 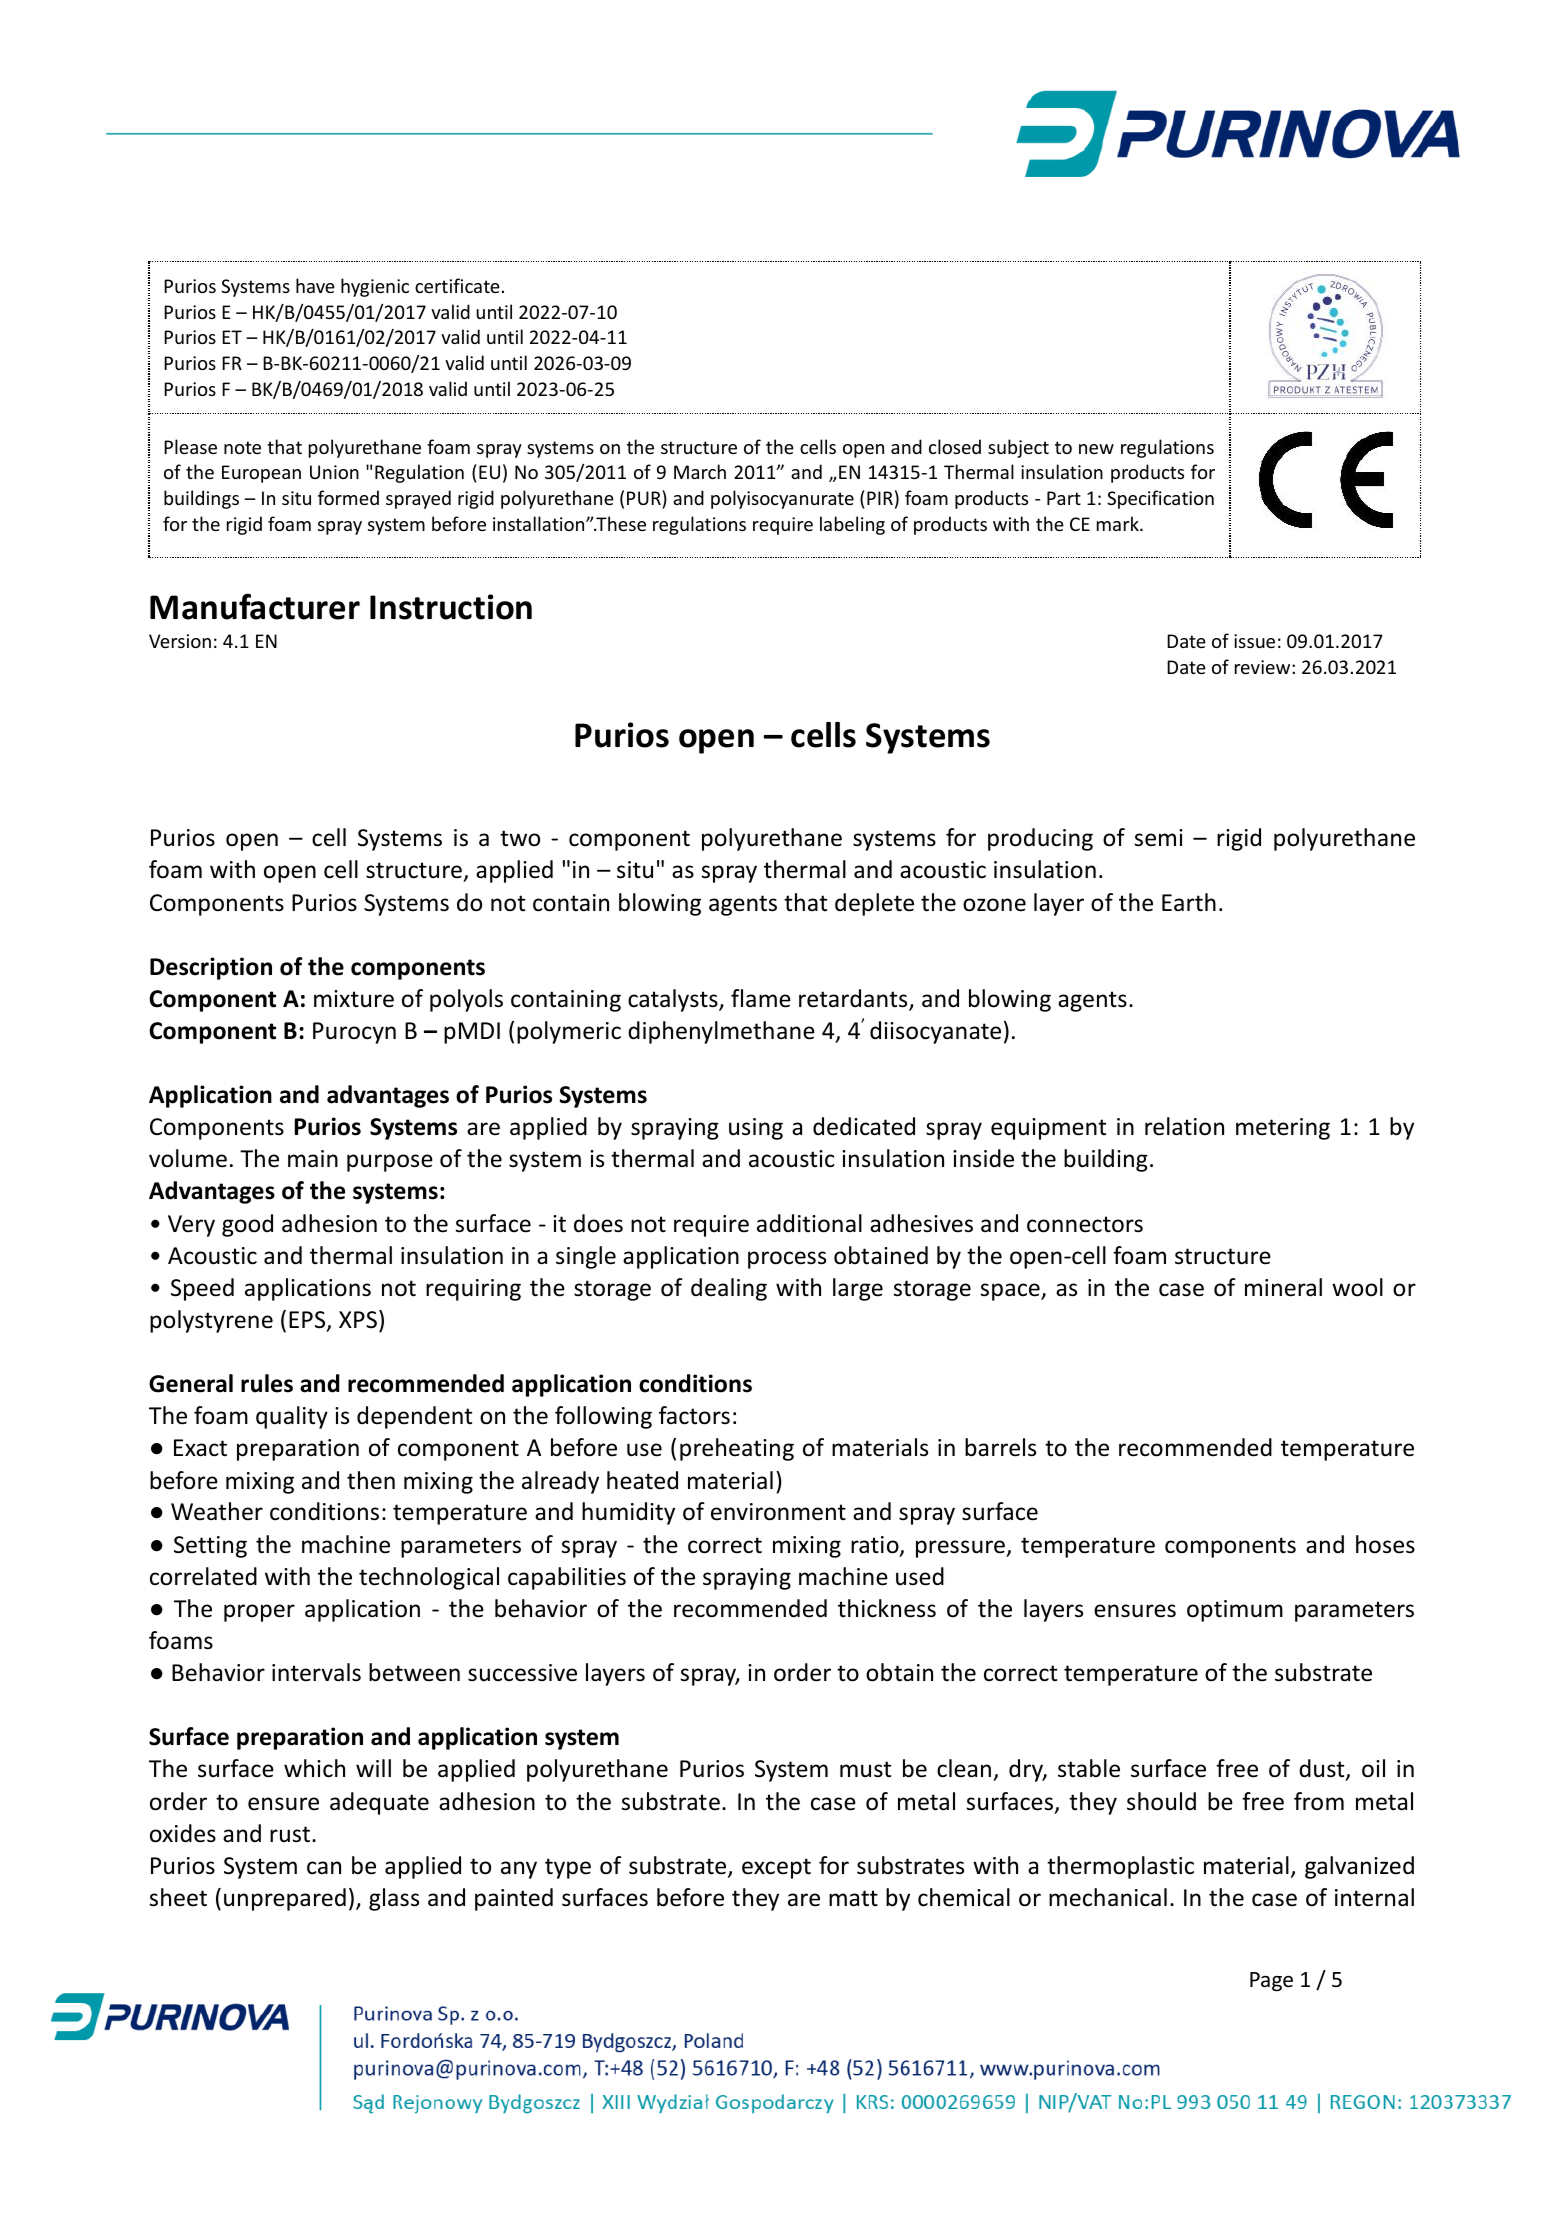 I want to click on matt, so click(x=853, y=1898).
